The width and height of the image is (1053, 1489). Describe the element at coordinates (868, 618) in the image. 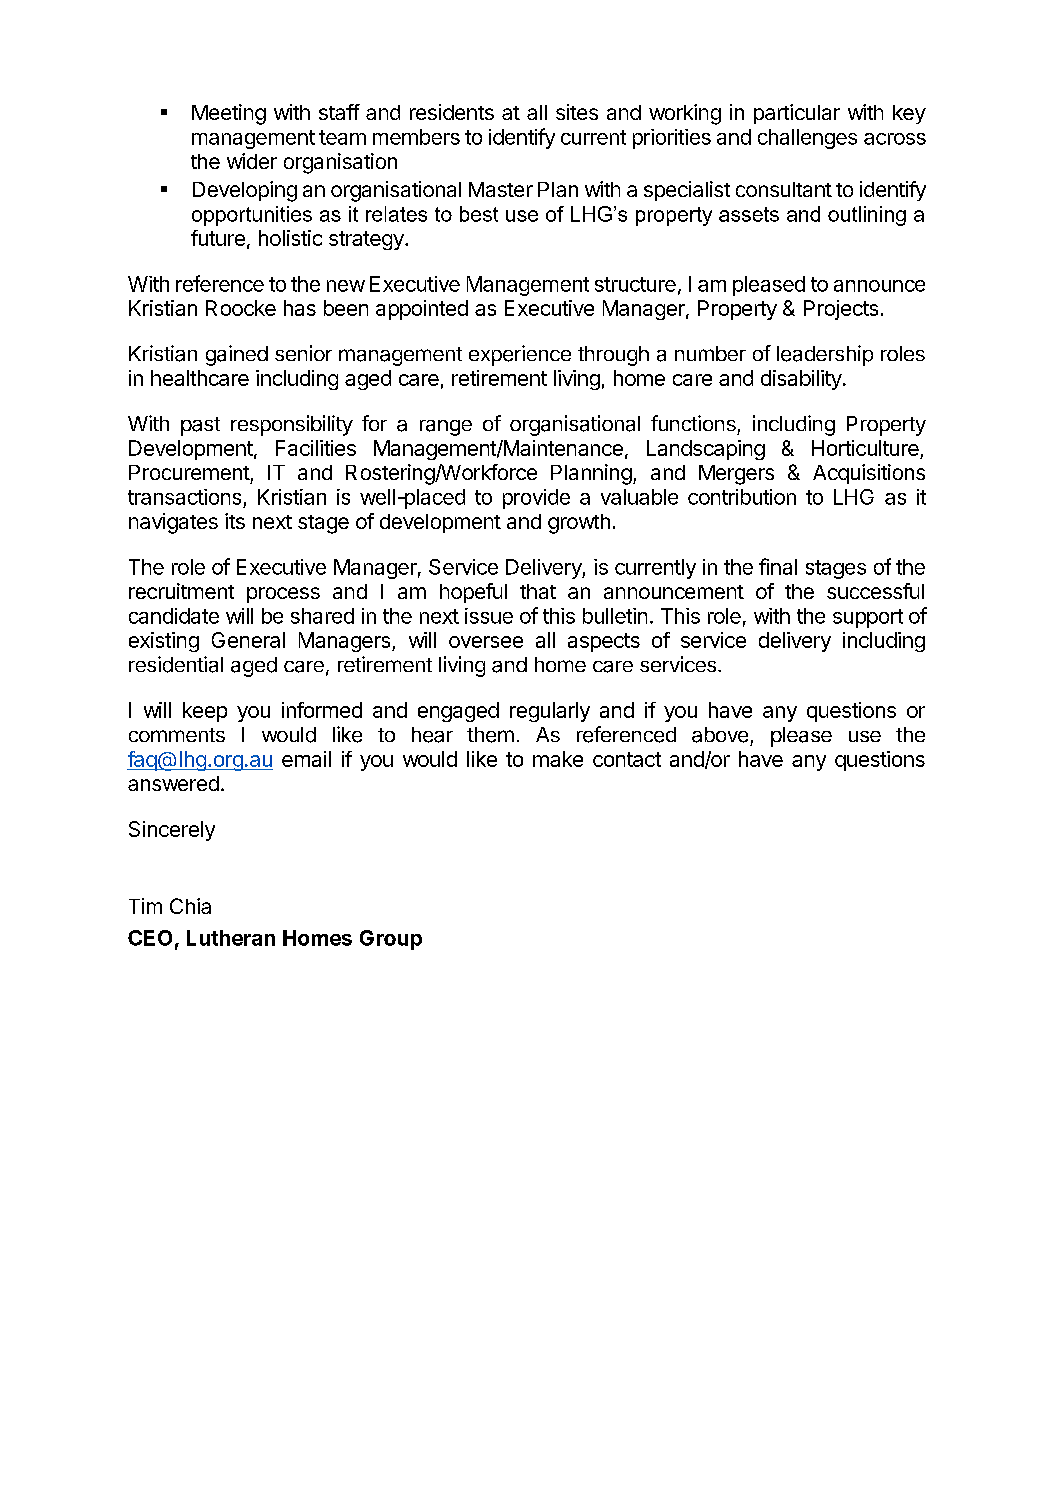

I see `support` at that location.
